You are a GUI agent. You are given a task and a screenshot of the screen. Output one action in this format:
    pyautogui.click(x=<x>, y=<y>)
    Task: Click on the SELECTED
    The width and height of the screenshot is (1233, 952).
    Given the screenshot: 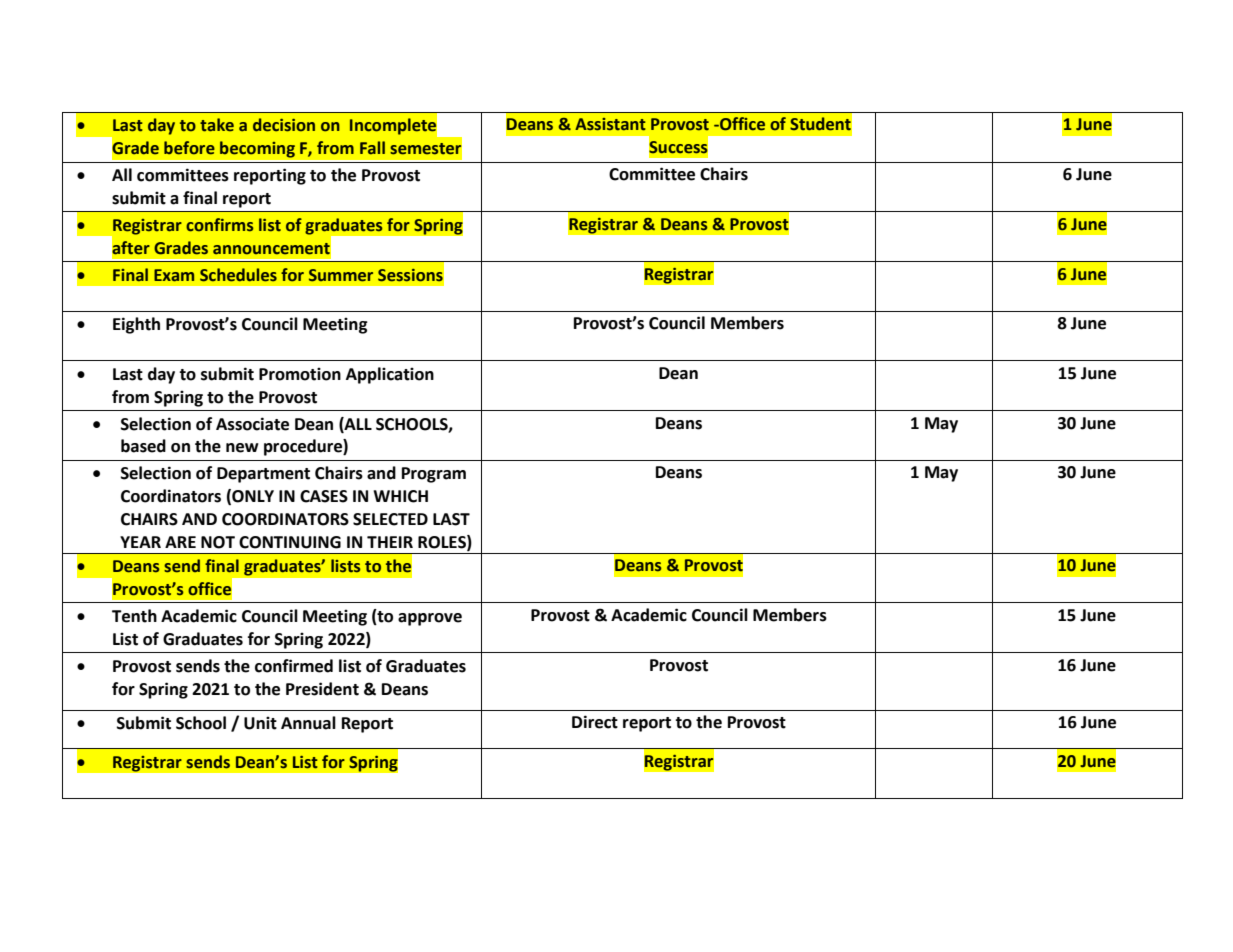 What is the action you would take?
    pyautogui.click(x=390, y=519)
